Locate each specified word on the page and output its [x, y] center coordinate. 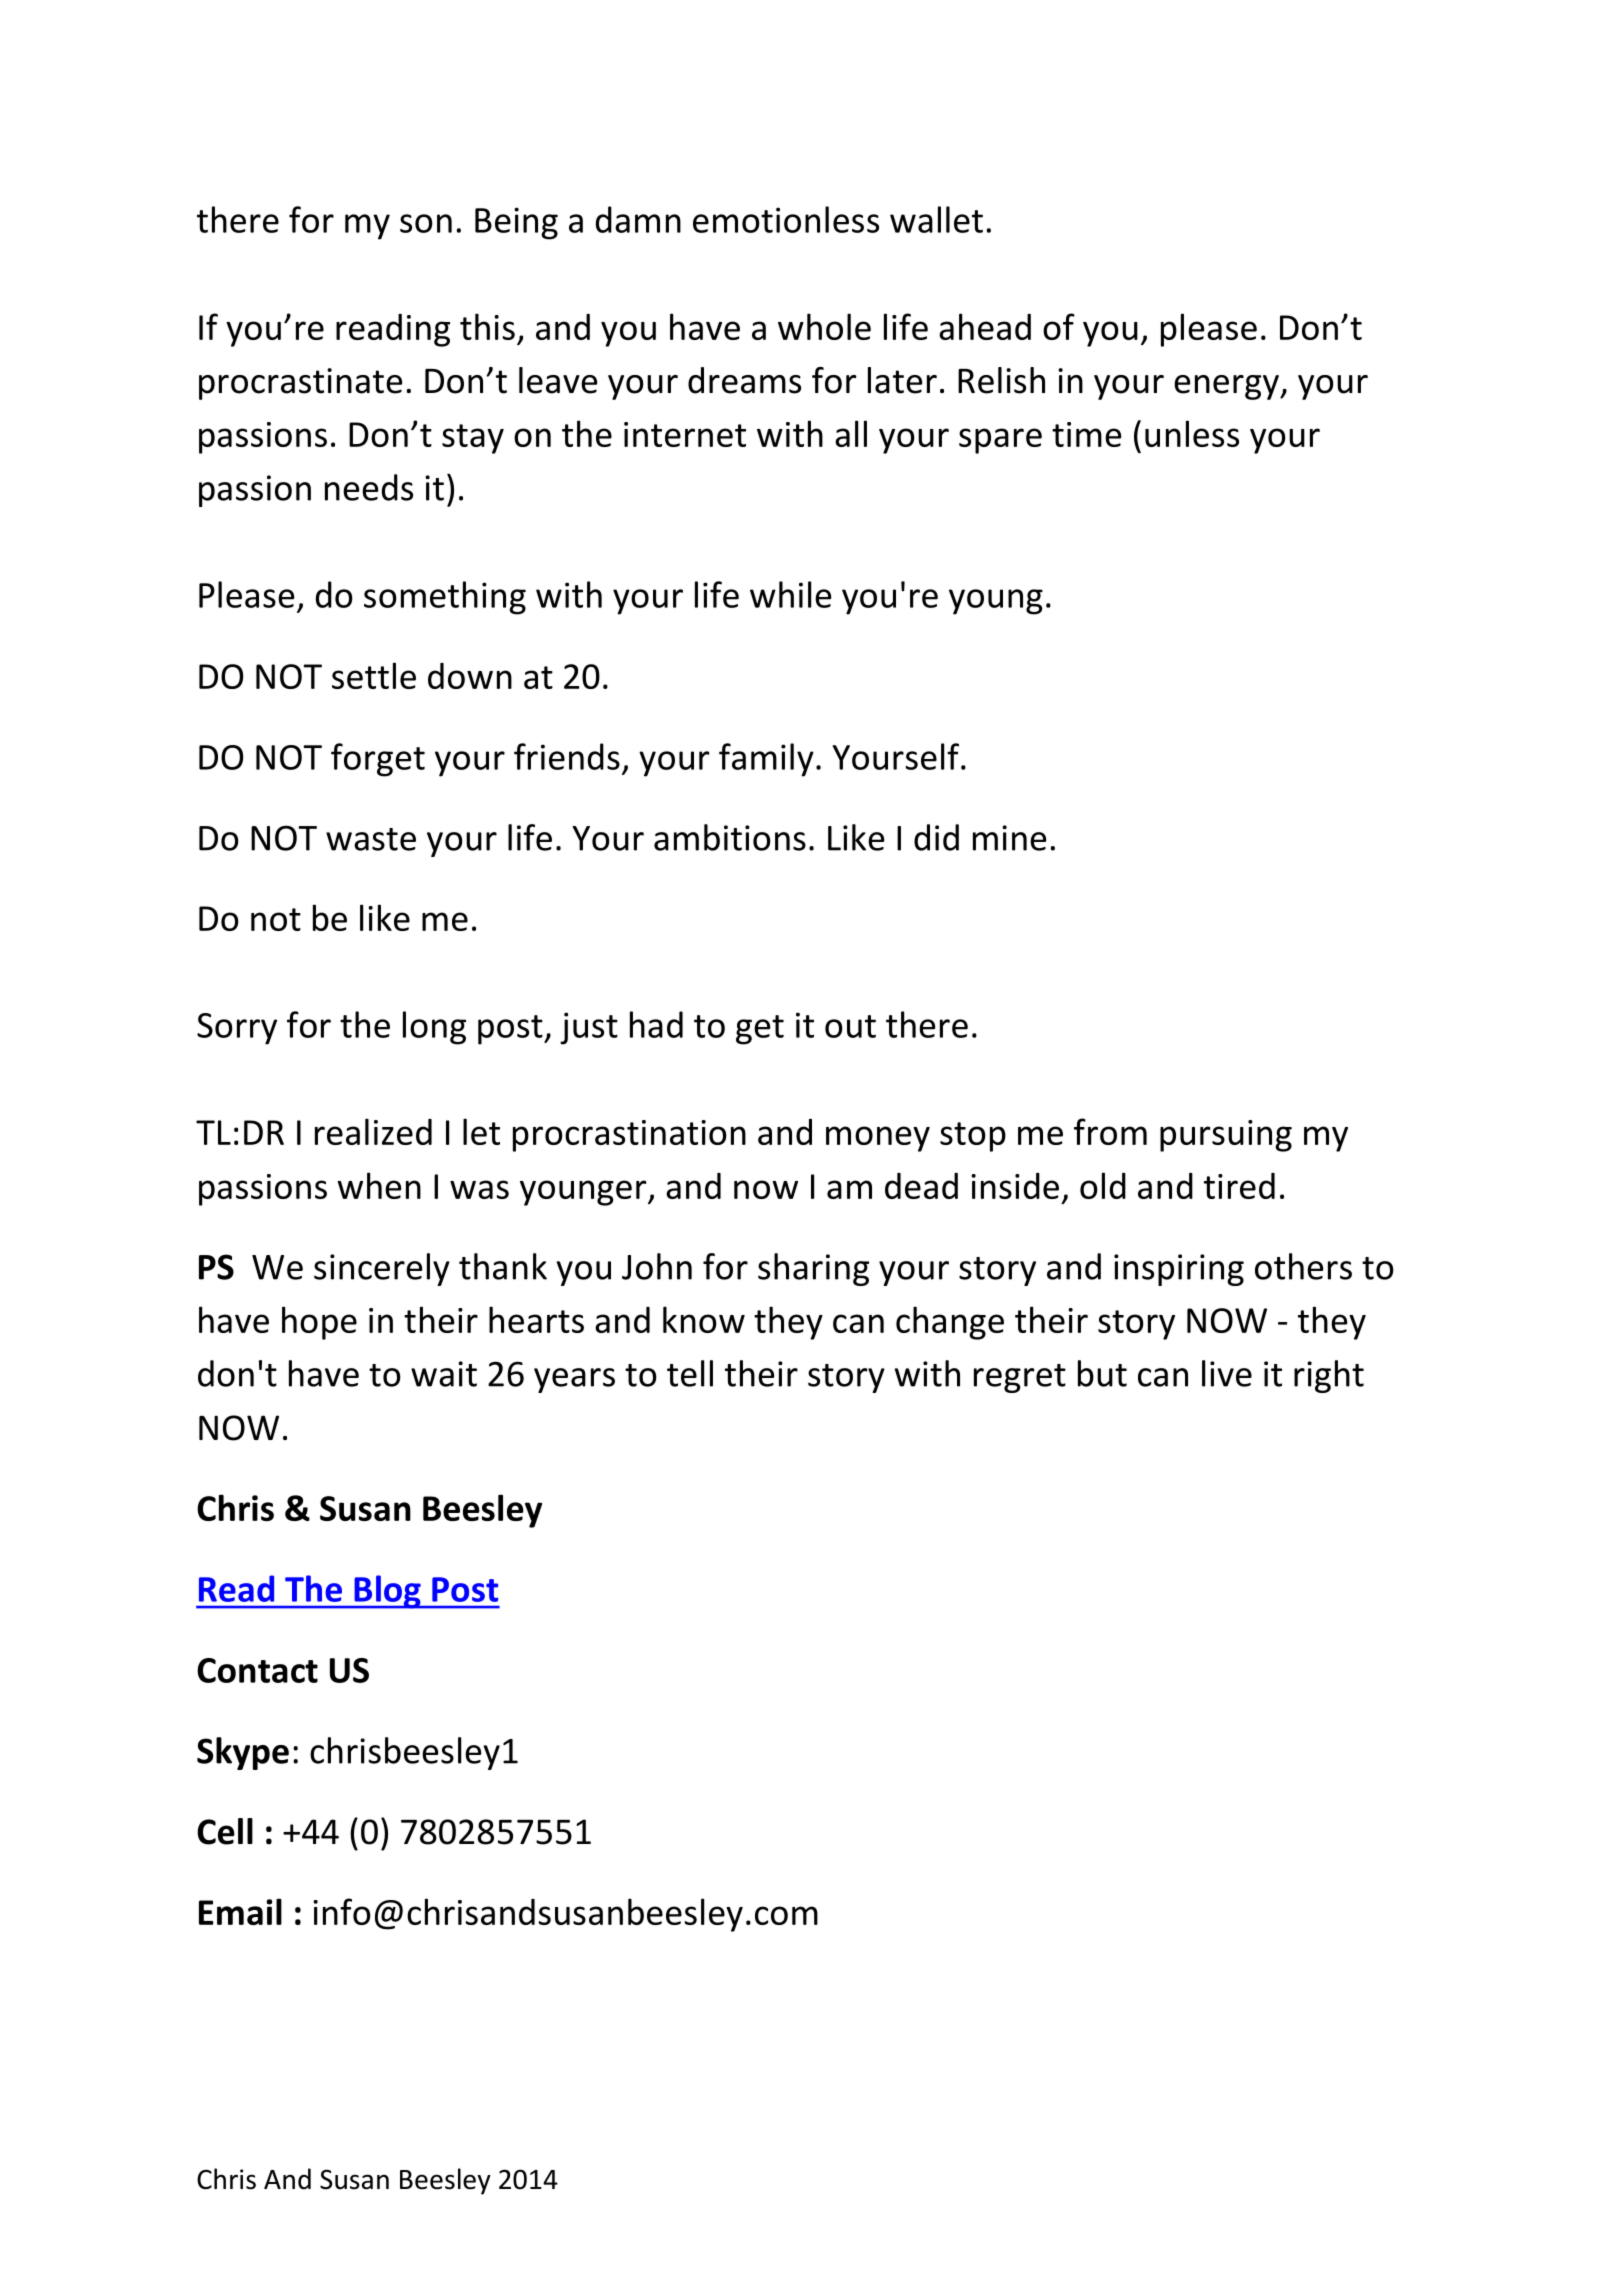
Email [240, 1911]
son [426, 223]
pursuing [1226, 1136]
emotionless [786, 219]
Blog [387, 1592]
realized [373, 1131]
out [850, 1026]
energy [1227, 387]
